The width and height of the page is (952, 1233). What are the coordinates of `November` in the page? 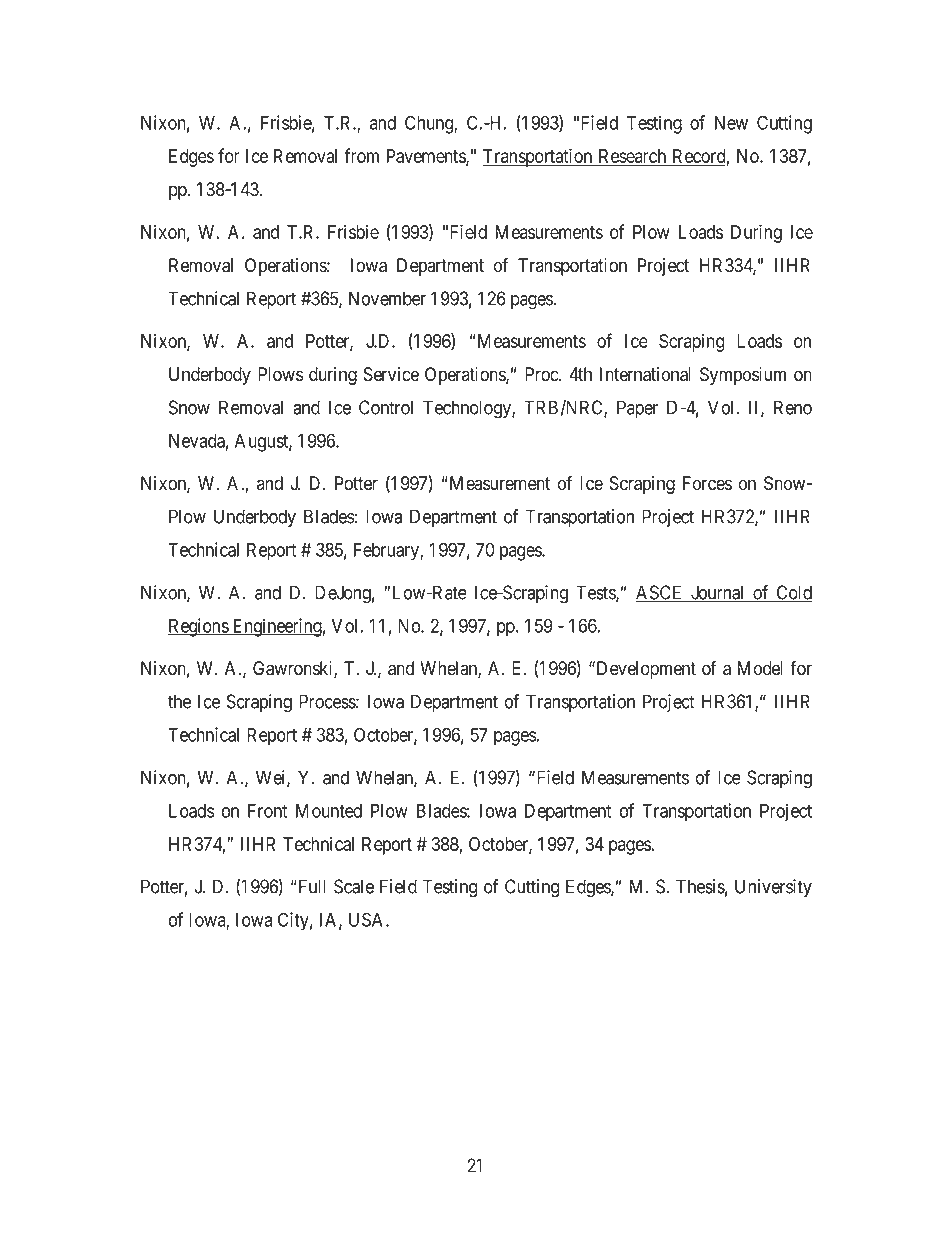 It's located at (387, 298).
